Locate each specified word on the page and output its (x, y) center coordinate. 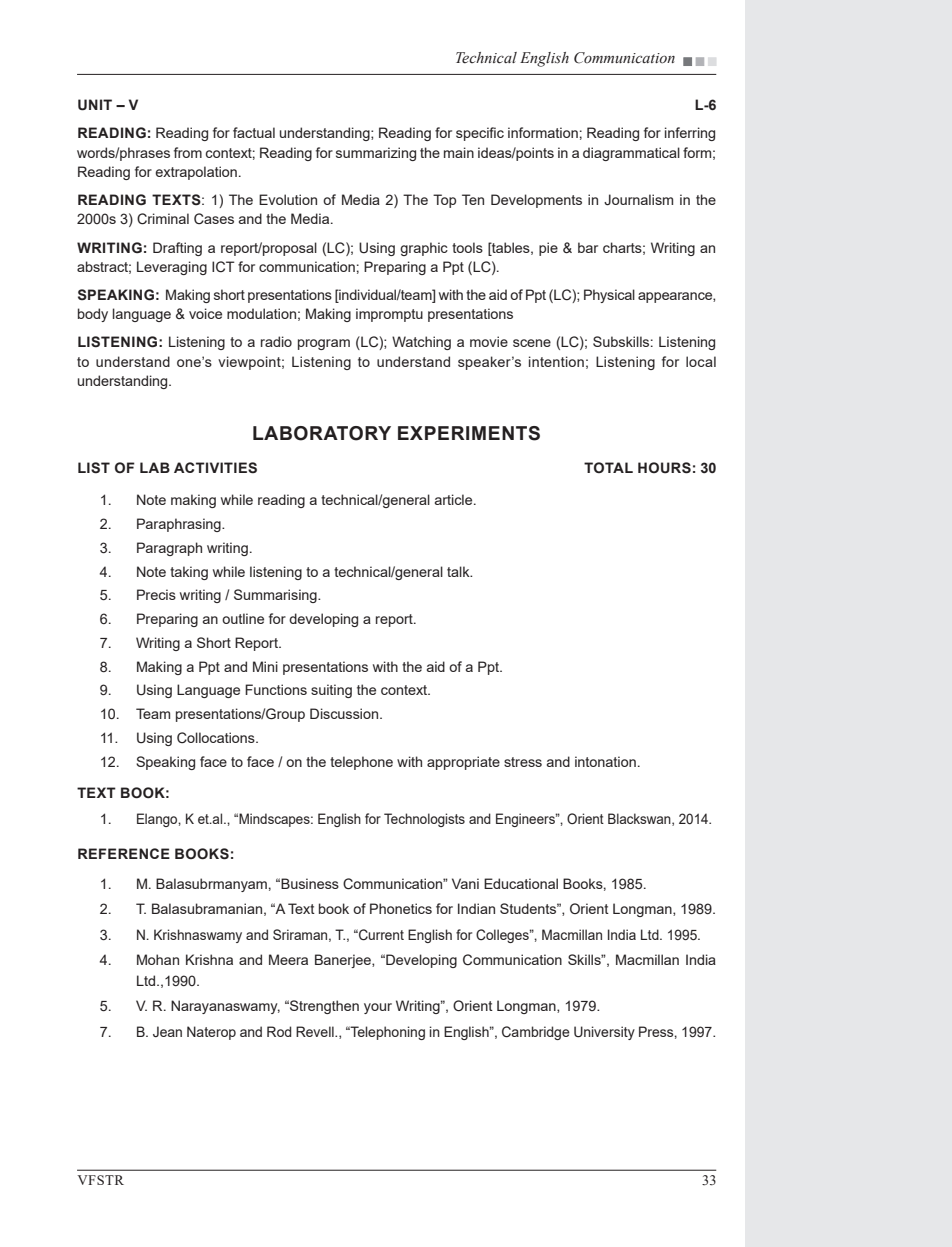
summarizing (376, 154)
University (604, 1033)
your (378, 1008)
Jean (167, 1031)
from (188, 152)
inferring (690, 134)
